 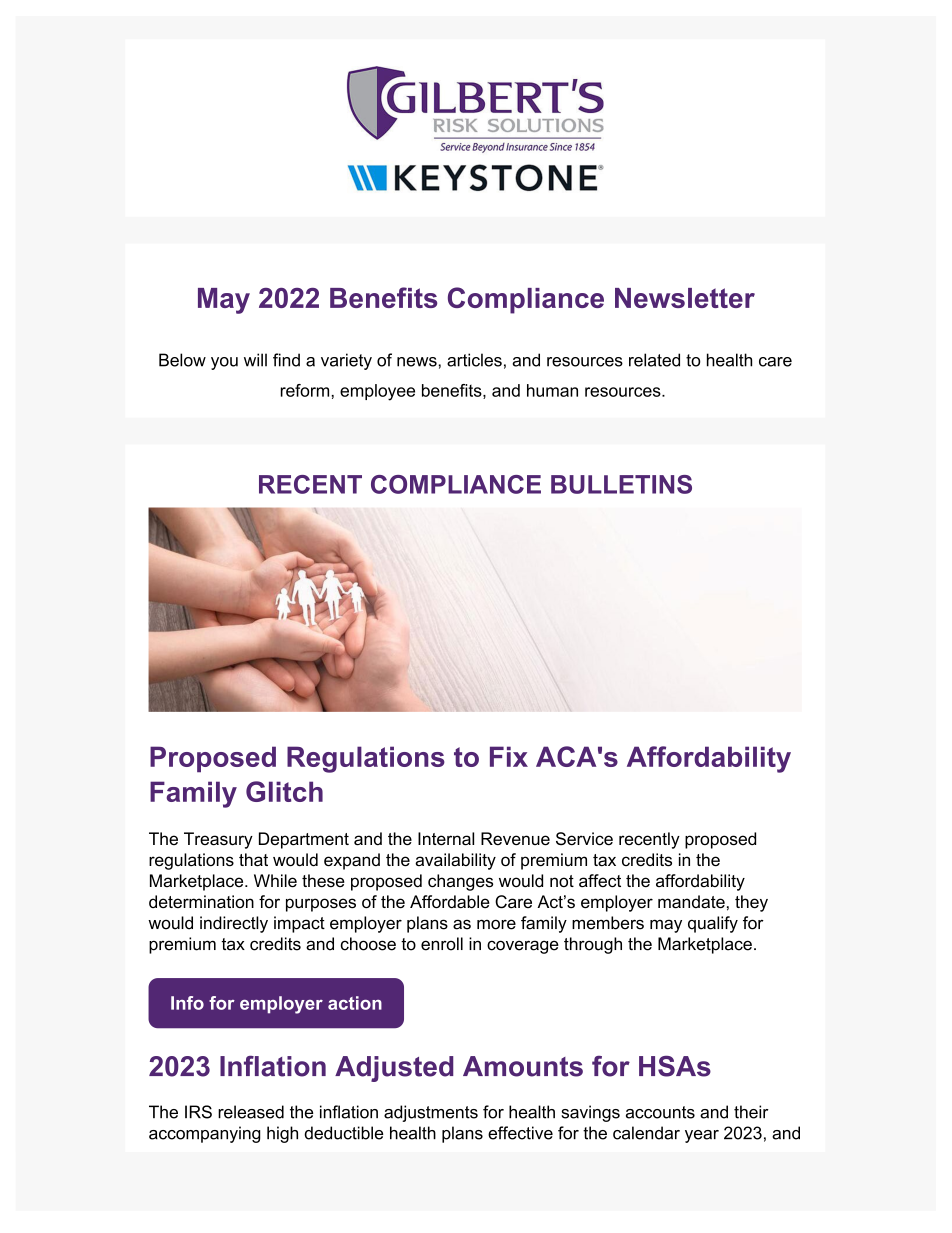 I want to click on BULLETINS, so click(x=621, y=484).
